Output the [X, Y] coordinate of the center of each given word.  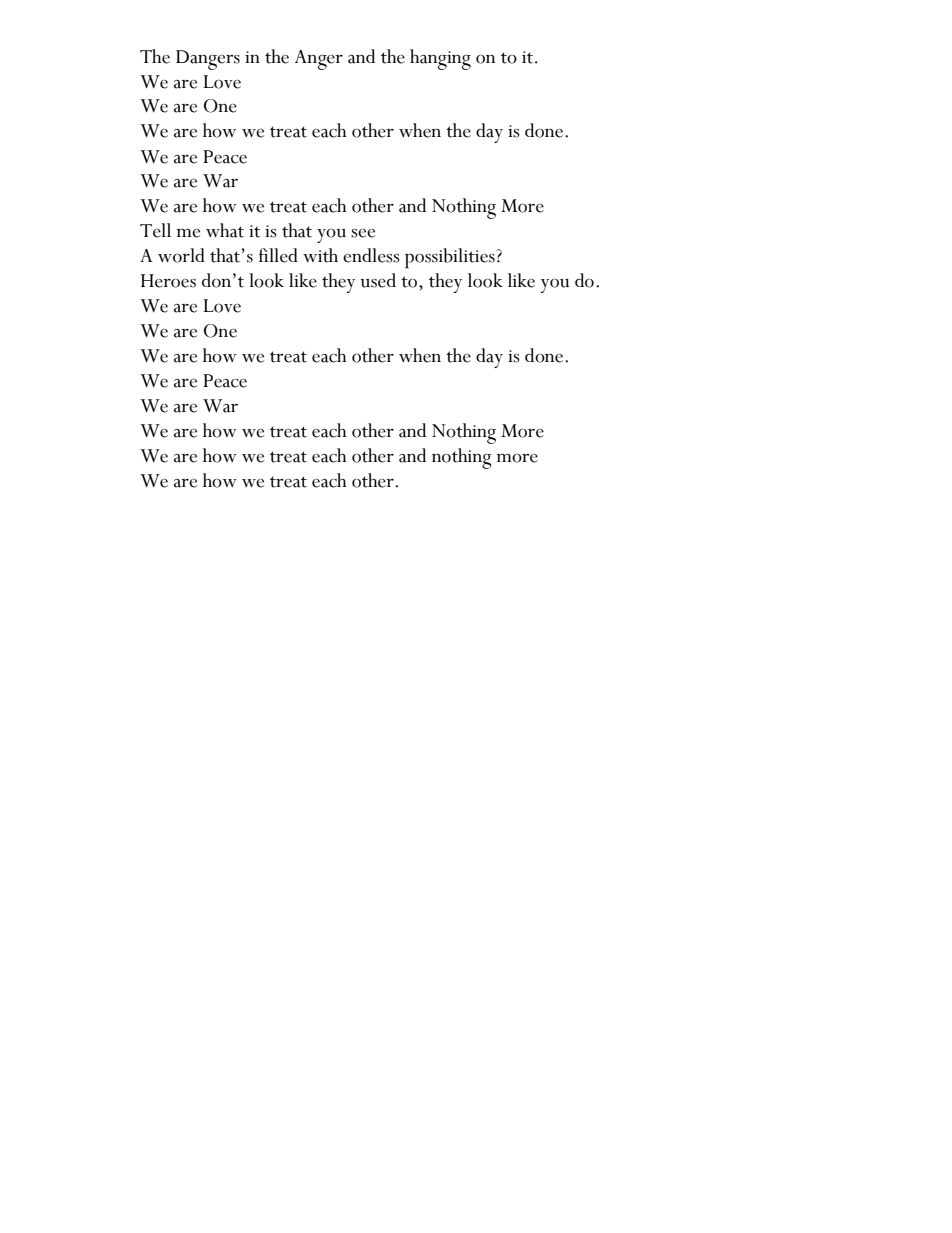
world [181, 255]
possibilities [451, 258]
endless [371, 255]
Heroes [168, 281]
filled [278, 255]
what [225, 230]
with [320, 255]
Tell [155, 230]
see [363, 233]
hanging [440, 59]
